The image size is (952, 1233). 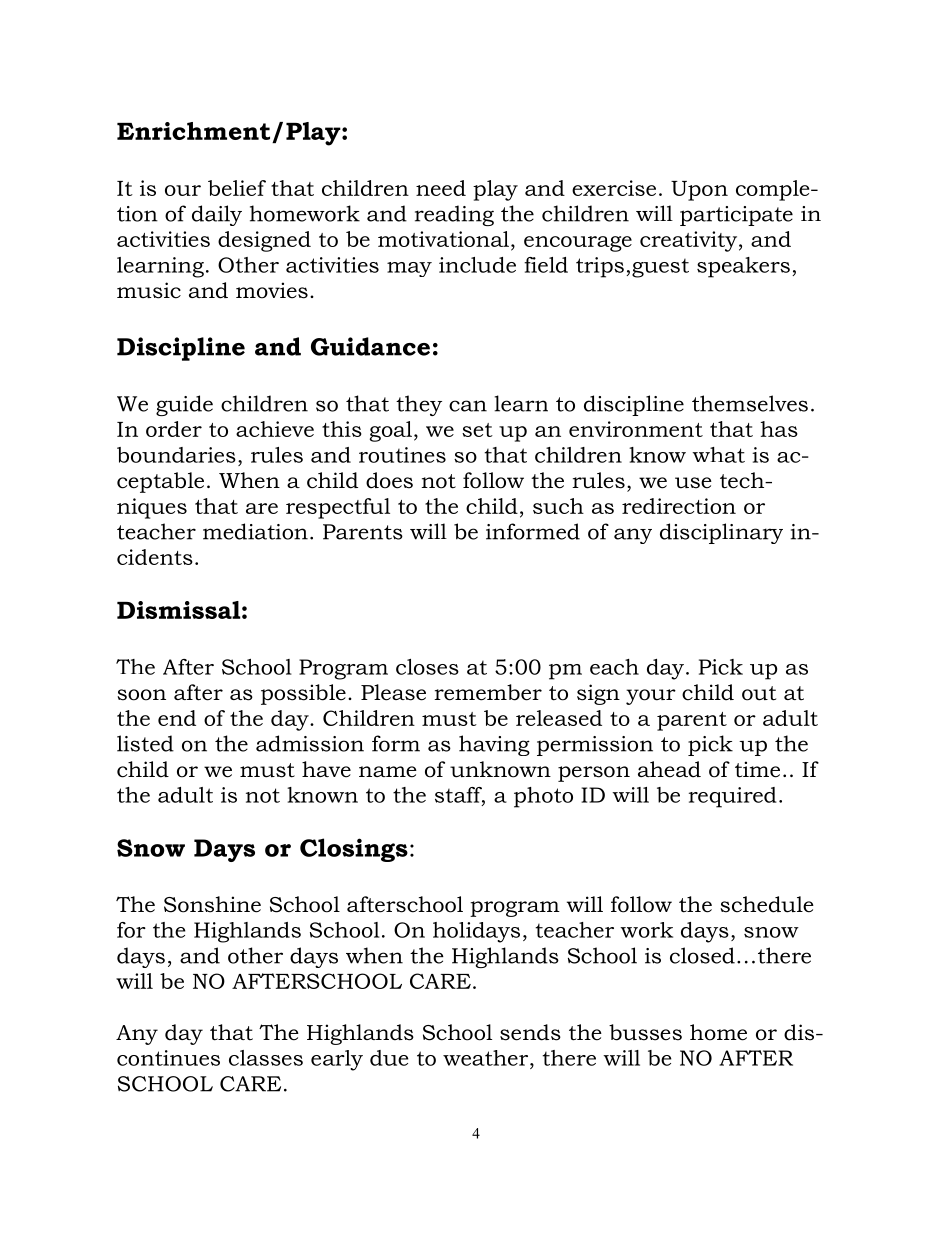 I want to click on busses, so click(x=645, y=1032).
